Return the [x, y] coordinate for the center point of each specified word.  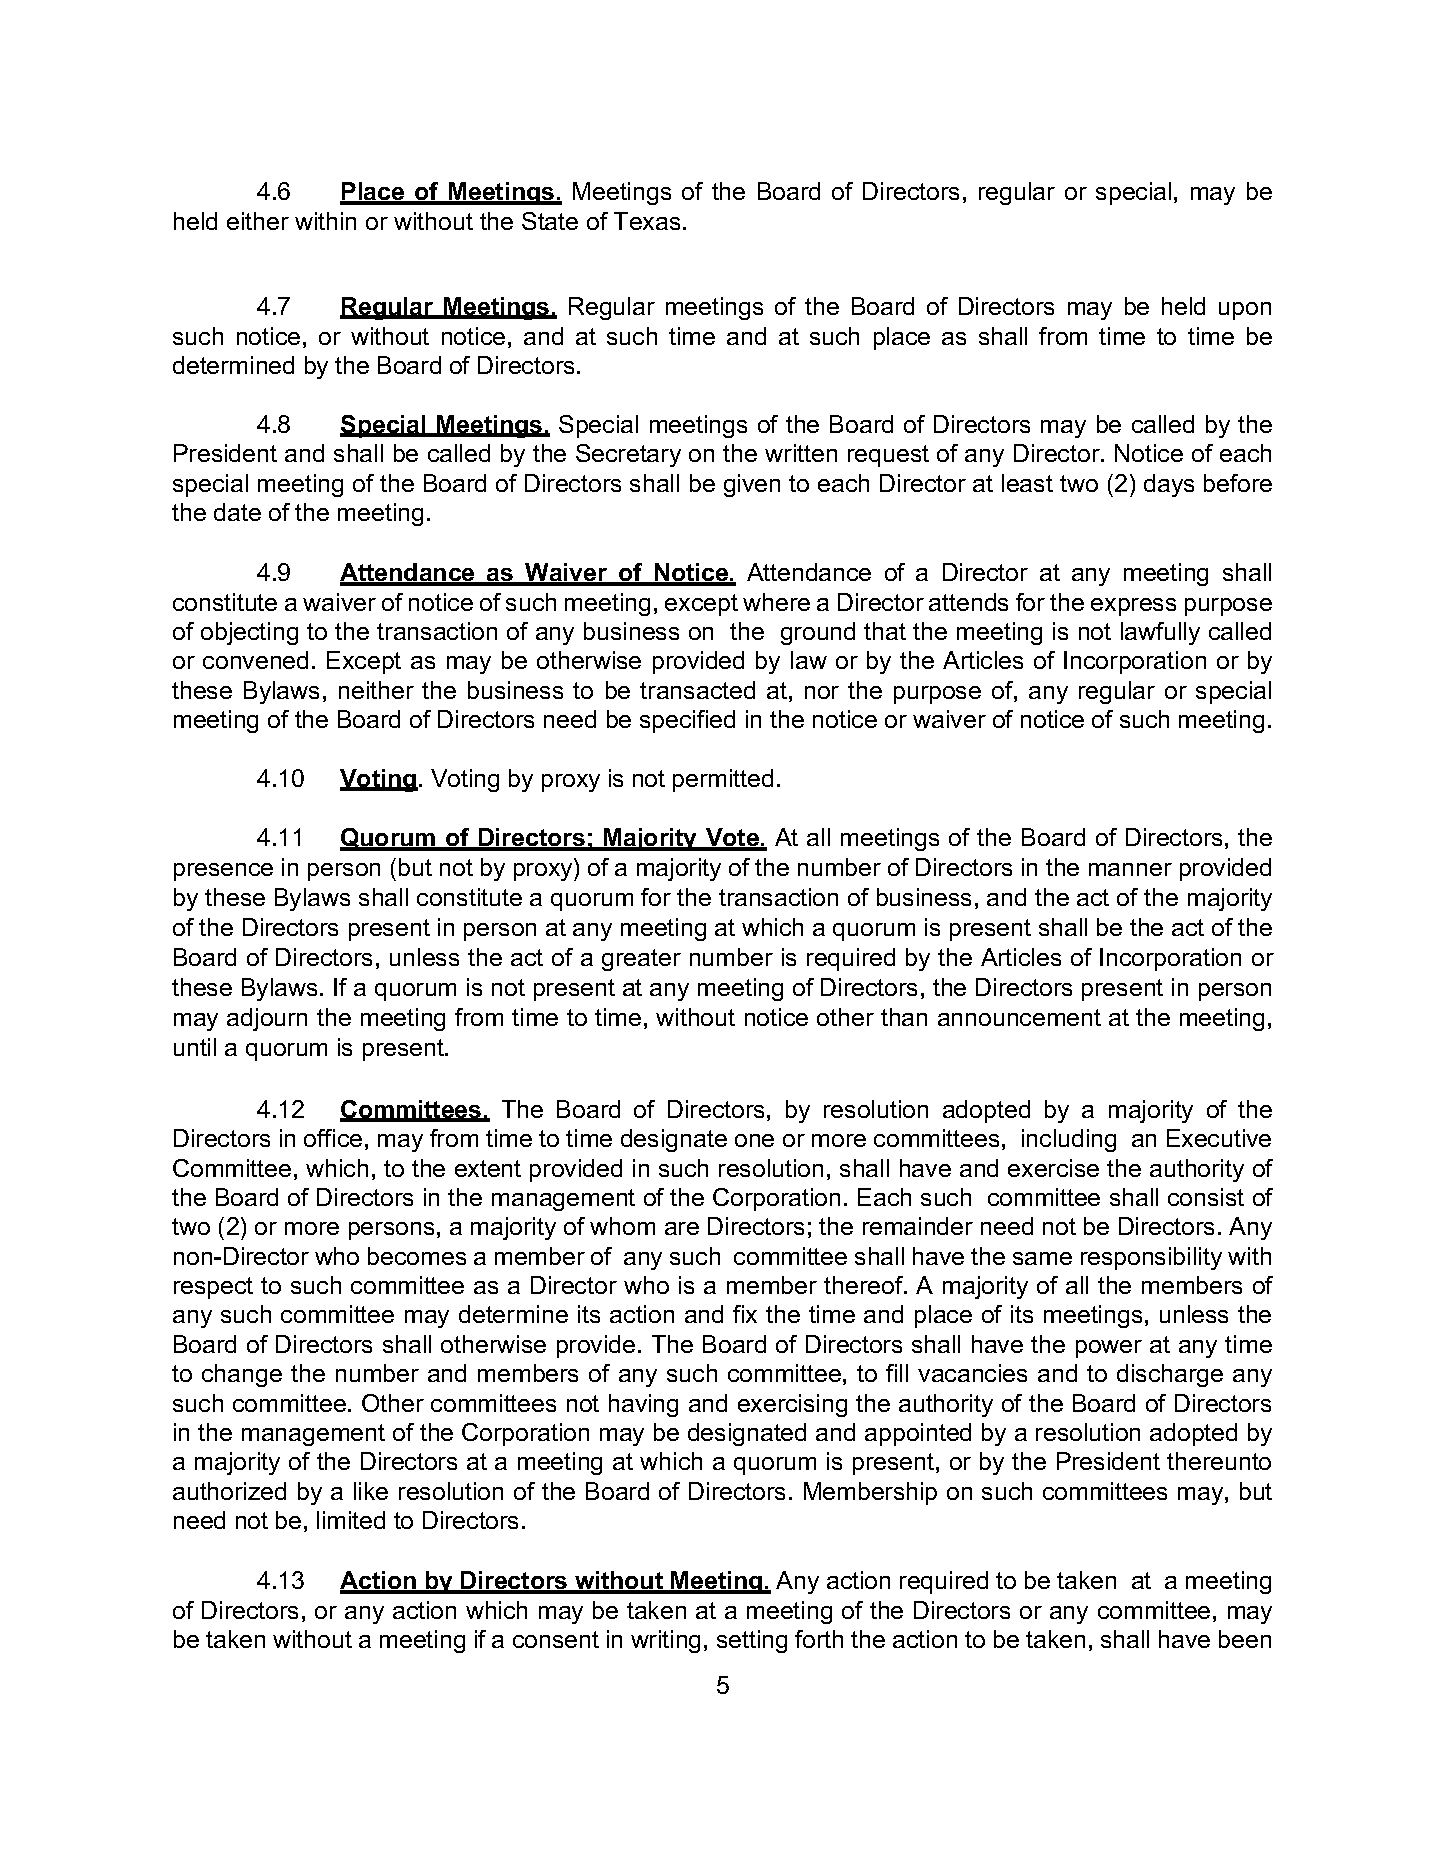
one [754, 1140]
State [550, 221]
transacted [697, 690]
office [333, 1138]
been [1245, 1639]
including [1069, 1140]
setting [752, 1641]
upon [1245, 311]
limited [351, 1520]
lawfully [1160, 633]
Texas [647, 221]
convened [255, 660]
